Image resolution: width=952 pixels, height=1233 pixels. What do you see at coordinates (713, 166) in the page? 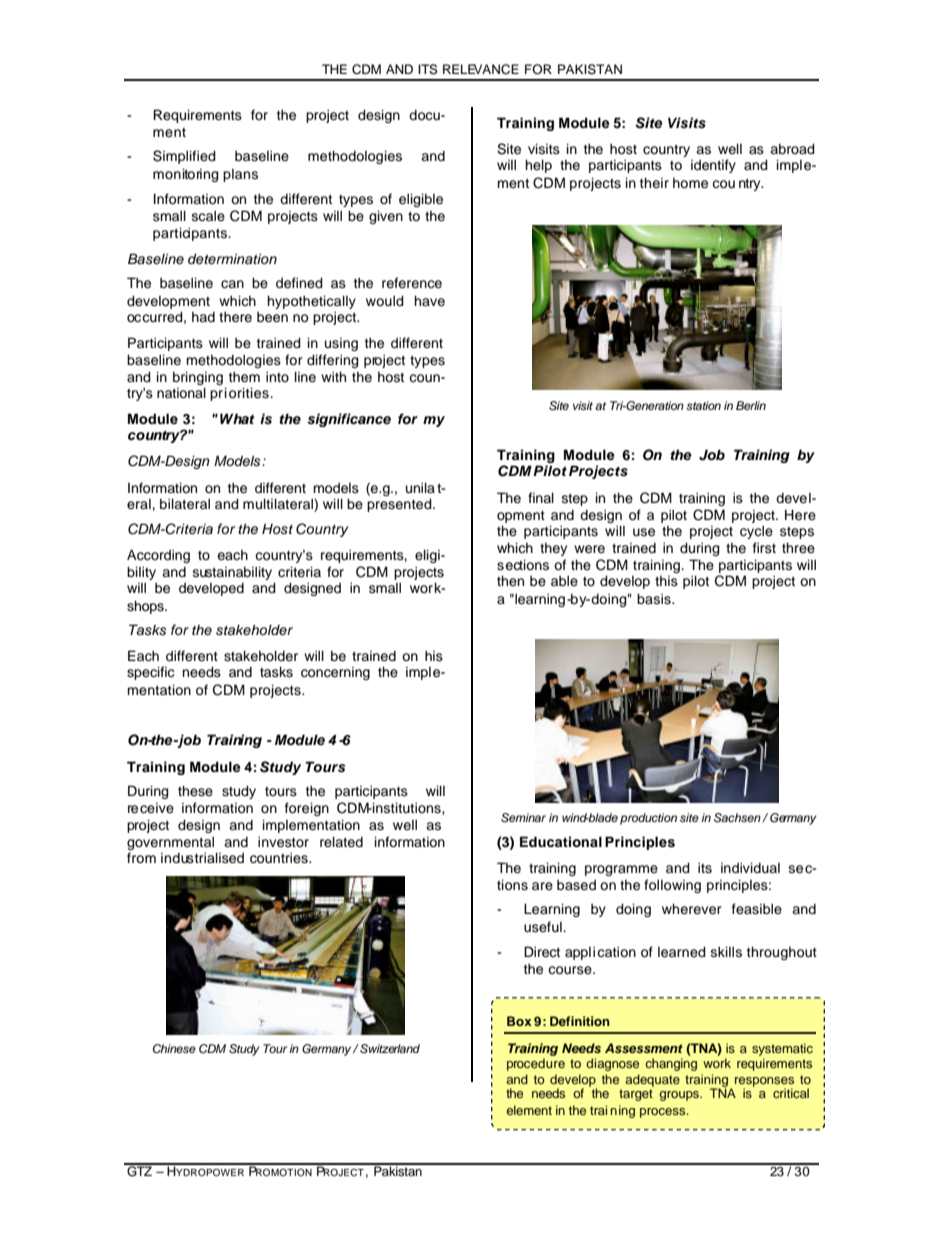
I see `identify` at bounding box center [713, 166].
